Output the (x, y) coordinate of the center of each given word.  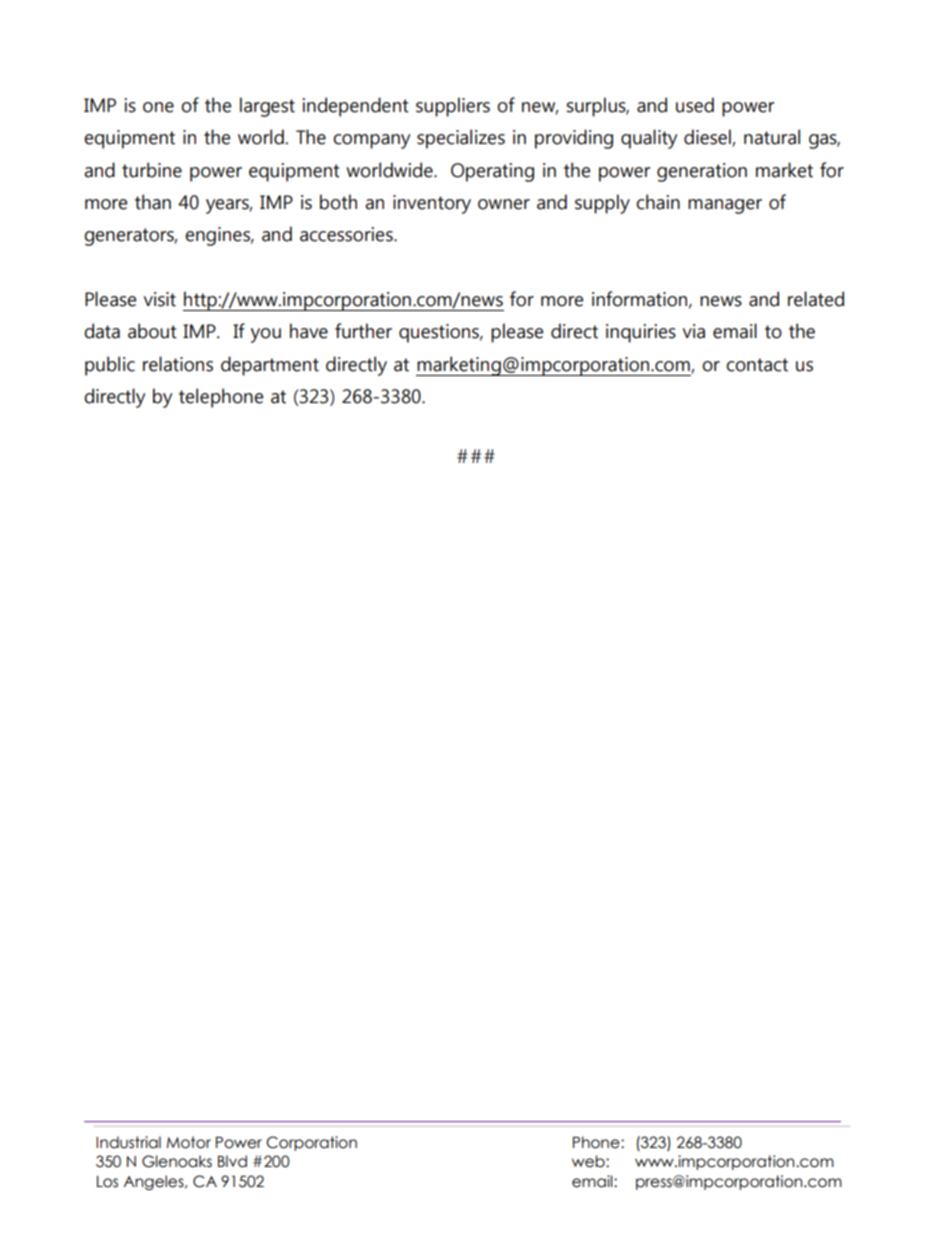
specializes (461, 139)
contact (757, 365)
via (694, 331)
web (589, 1161)
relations (178, 364)
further (363, 331)
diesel (708, 138)
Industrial (128, 1142)
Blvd (232, 1161)
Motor (188, 1142)
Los (107, 1182)
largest (267, 107)
